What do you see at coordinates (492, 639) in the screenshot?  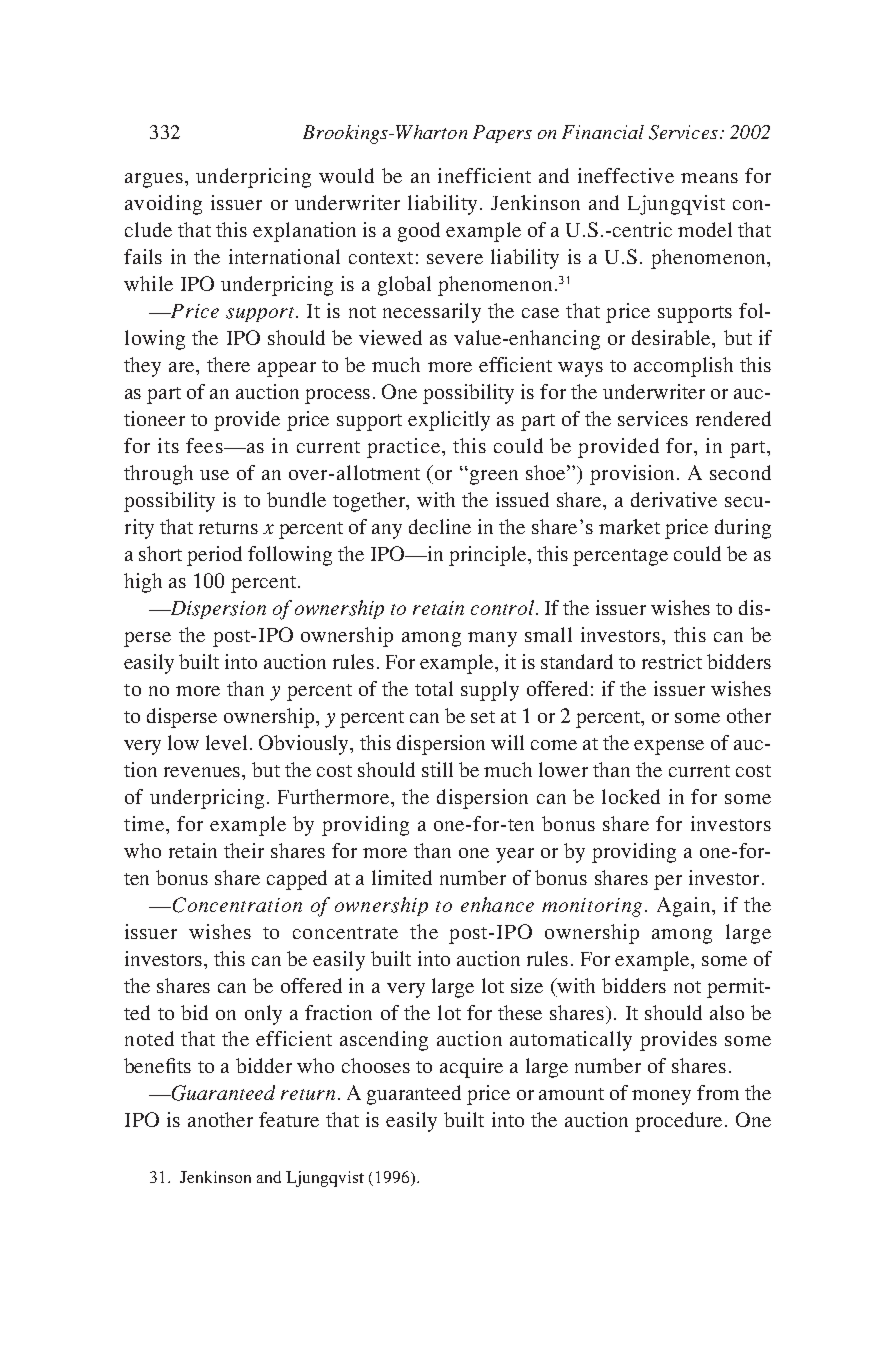 I see `many` at bounding box center [492, 639].
